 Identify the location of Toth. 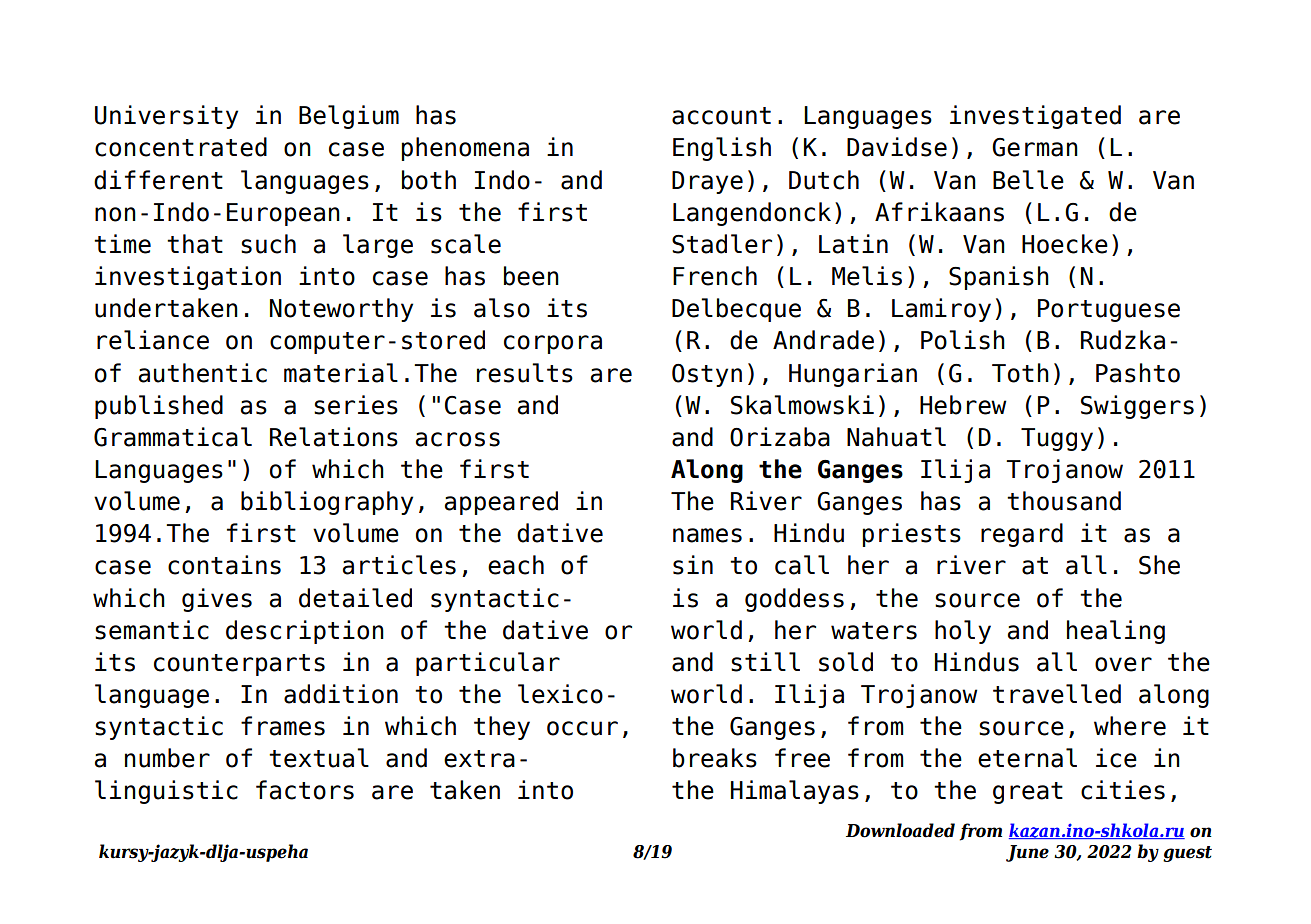
(1020, 373).
